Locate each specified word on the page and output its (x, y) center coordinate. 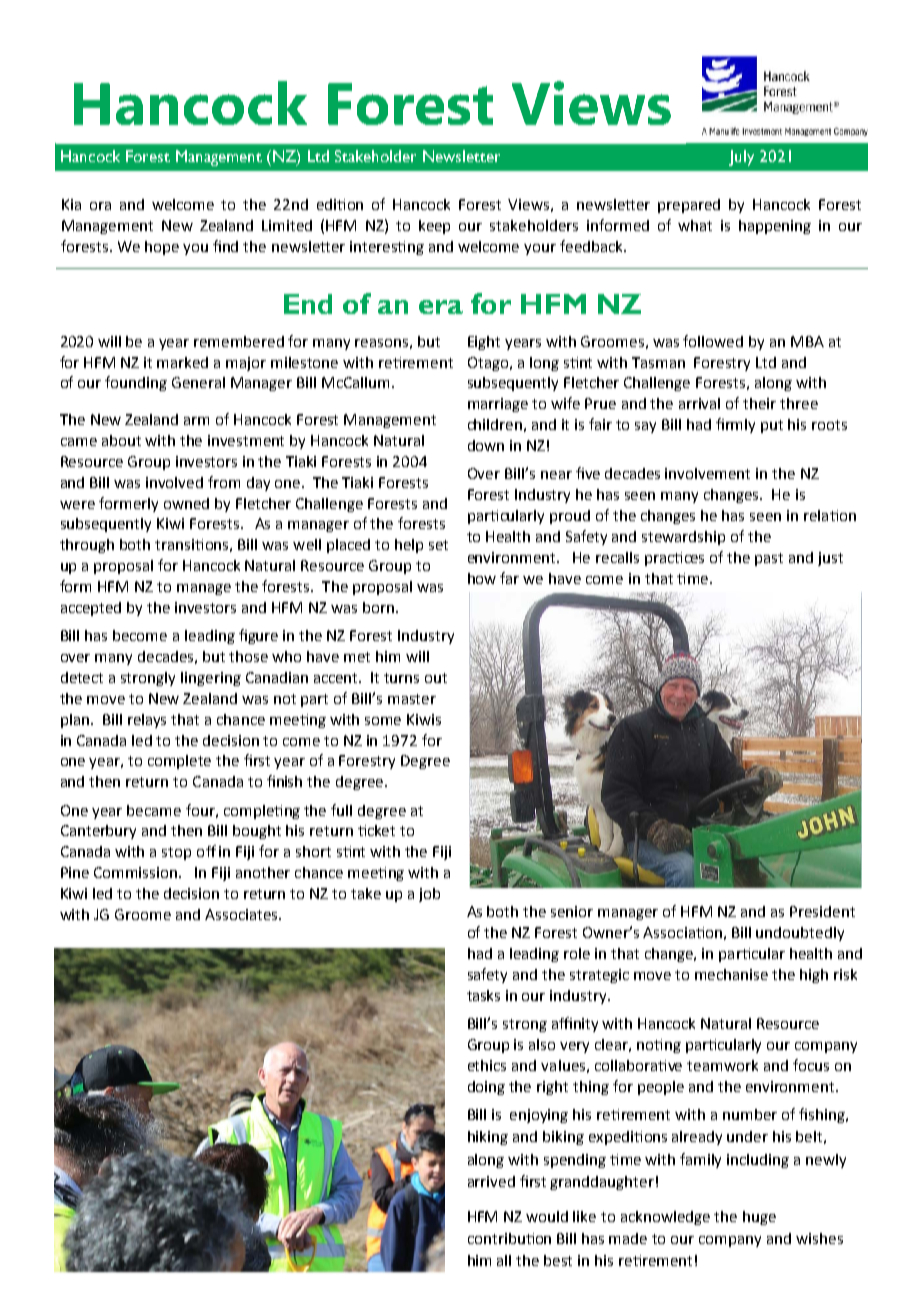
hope (162, 248)
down (486, 445)
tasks (483, 995)
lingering (211, 679)
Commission (137, 872)
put (772, 426)
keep (434, 227)
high (814, 976)
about (121, 440)
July (741, 158)
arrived (491, 1181)
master (412, 699)
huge (759, 1218)
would (547, 1216)
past (769, 559)
